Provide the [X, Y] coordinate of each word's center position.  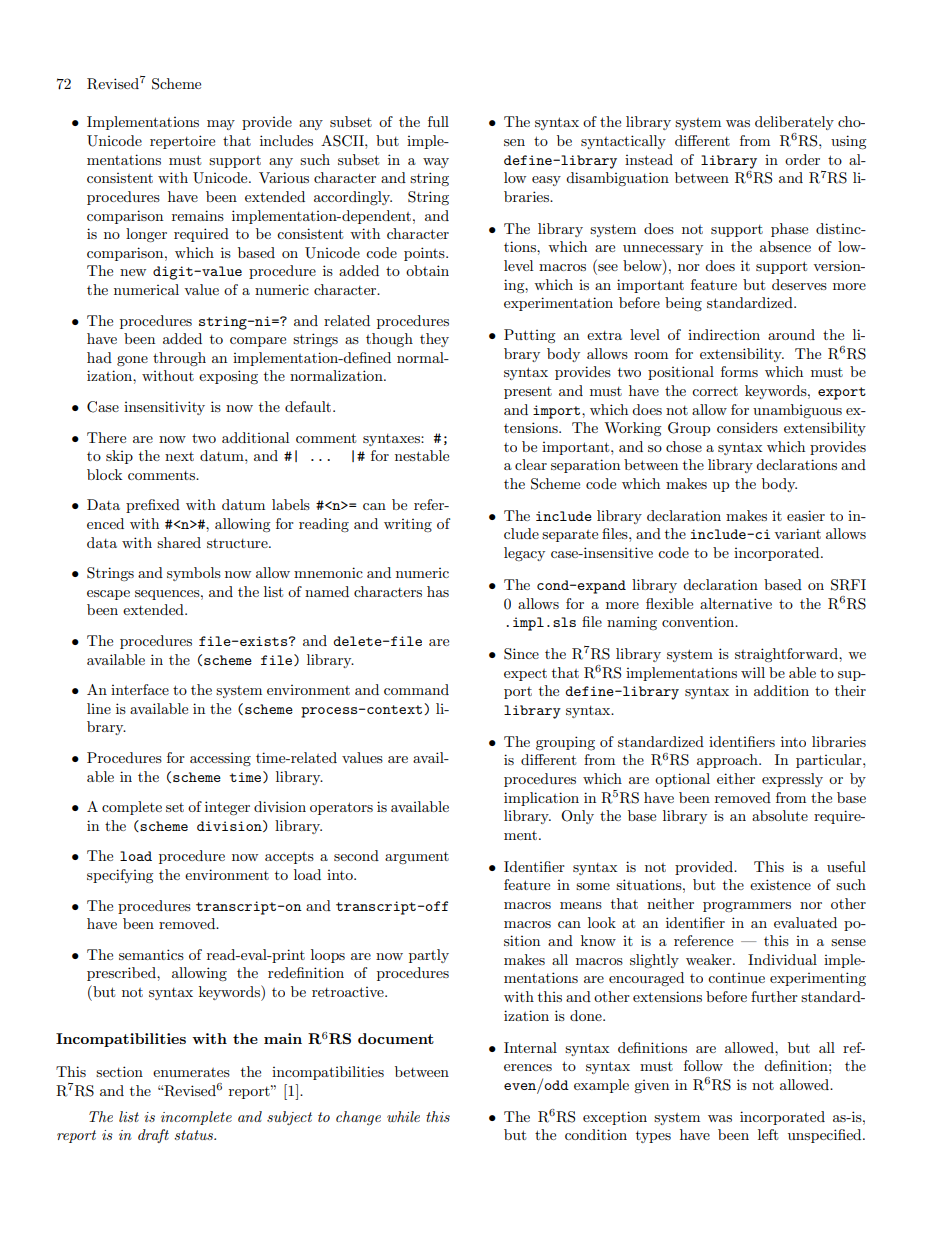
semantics [151, 954]
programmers [747, 907]
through [179, 359]
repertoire [182, 142]
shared [179, 542]
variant [797, 533]
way [436, 163]
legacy [524, 554]
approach [728, 761]
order [802, 159]
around [791, 334]
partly [429, 956]
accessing [220, 759]
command [416, 689]
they [434, 340]
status [195, 1135]
